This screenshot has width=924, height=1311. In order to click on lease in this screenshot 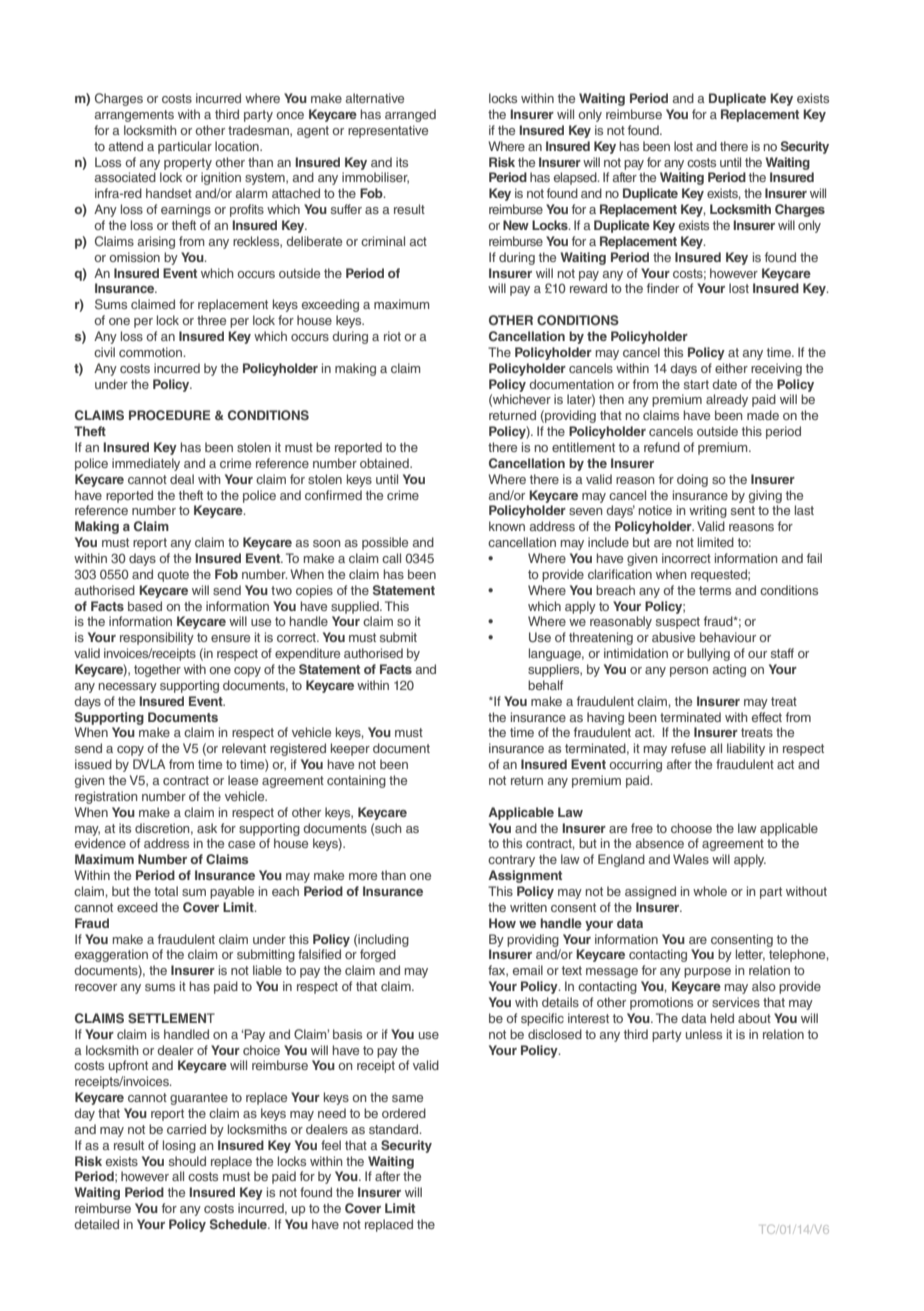, I will do `click(243, 780)`.
